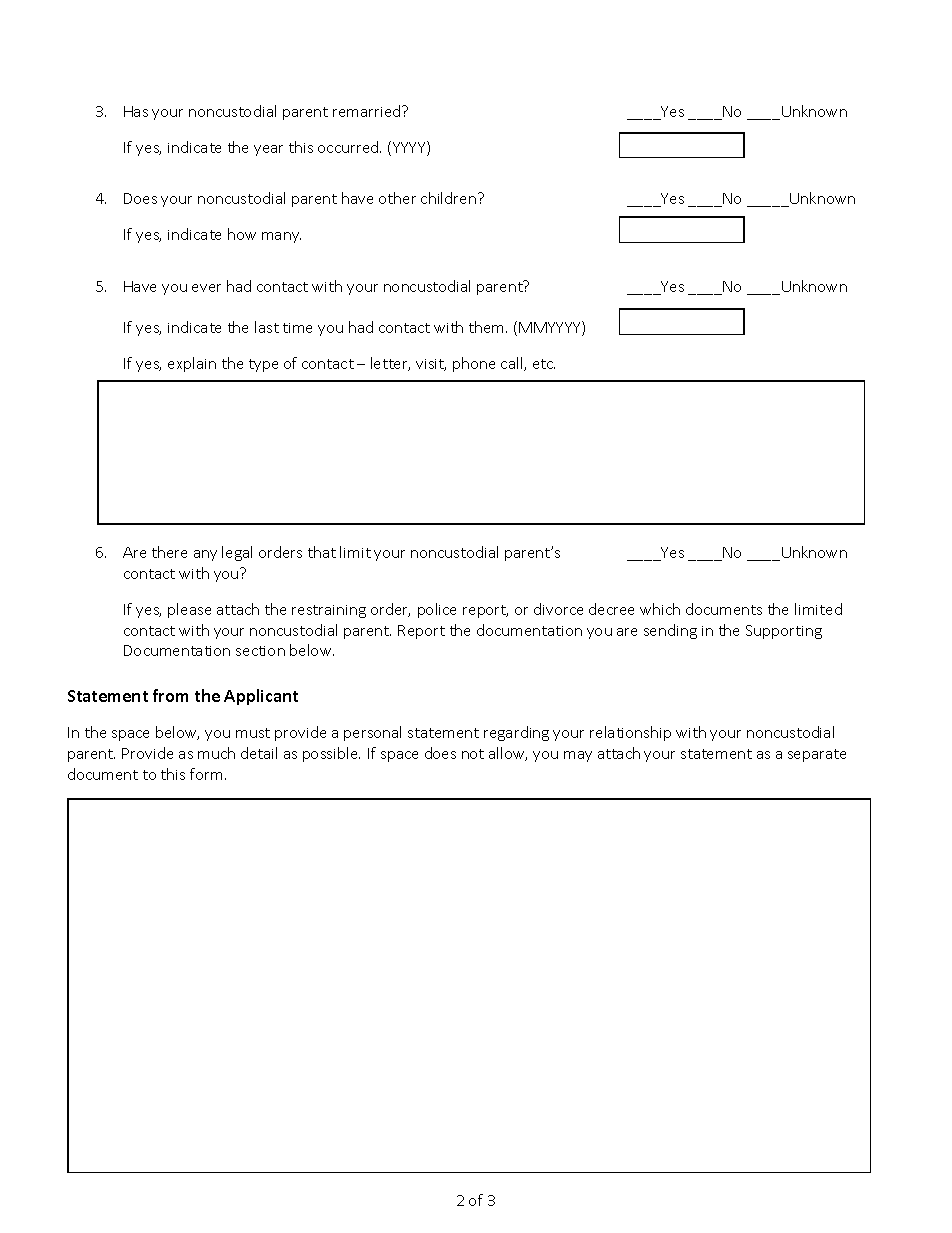 This document has height=1233, width=952. I want to click on year, so click(268, 150).
